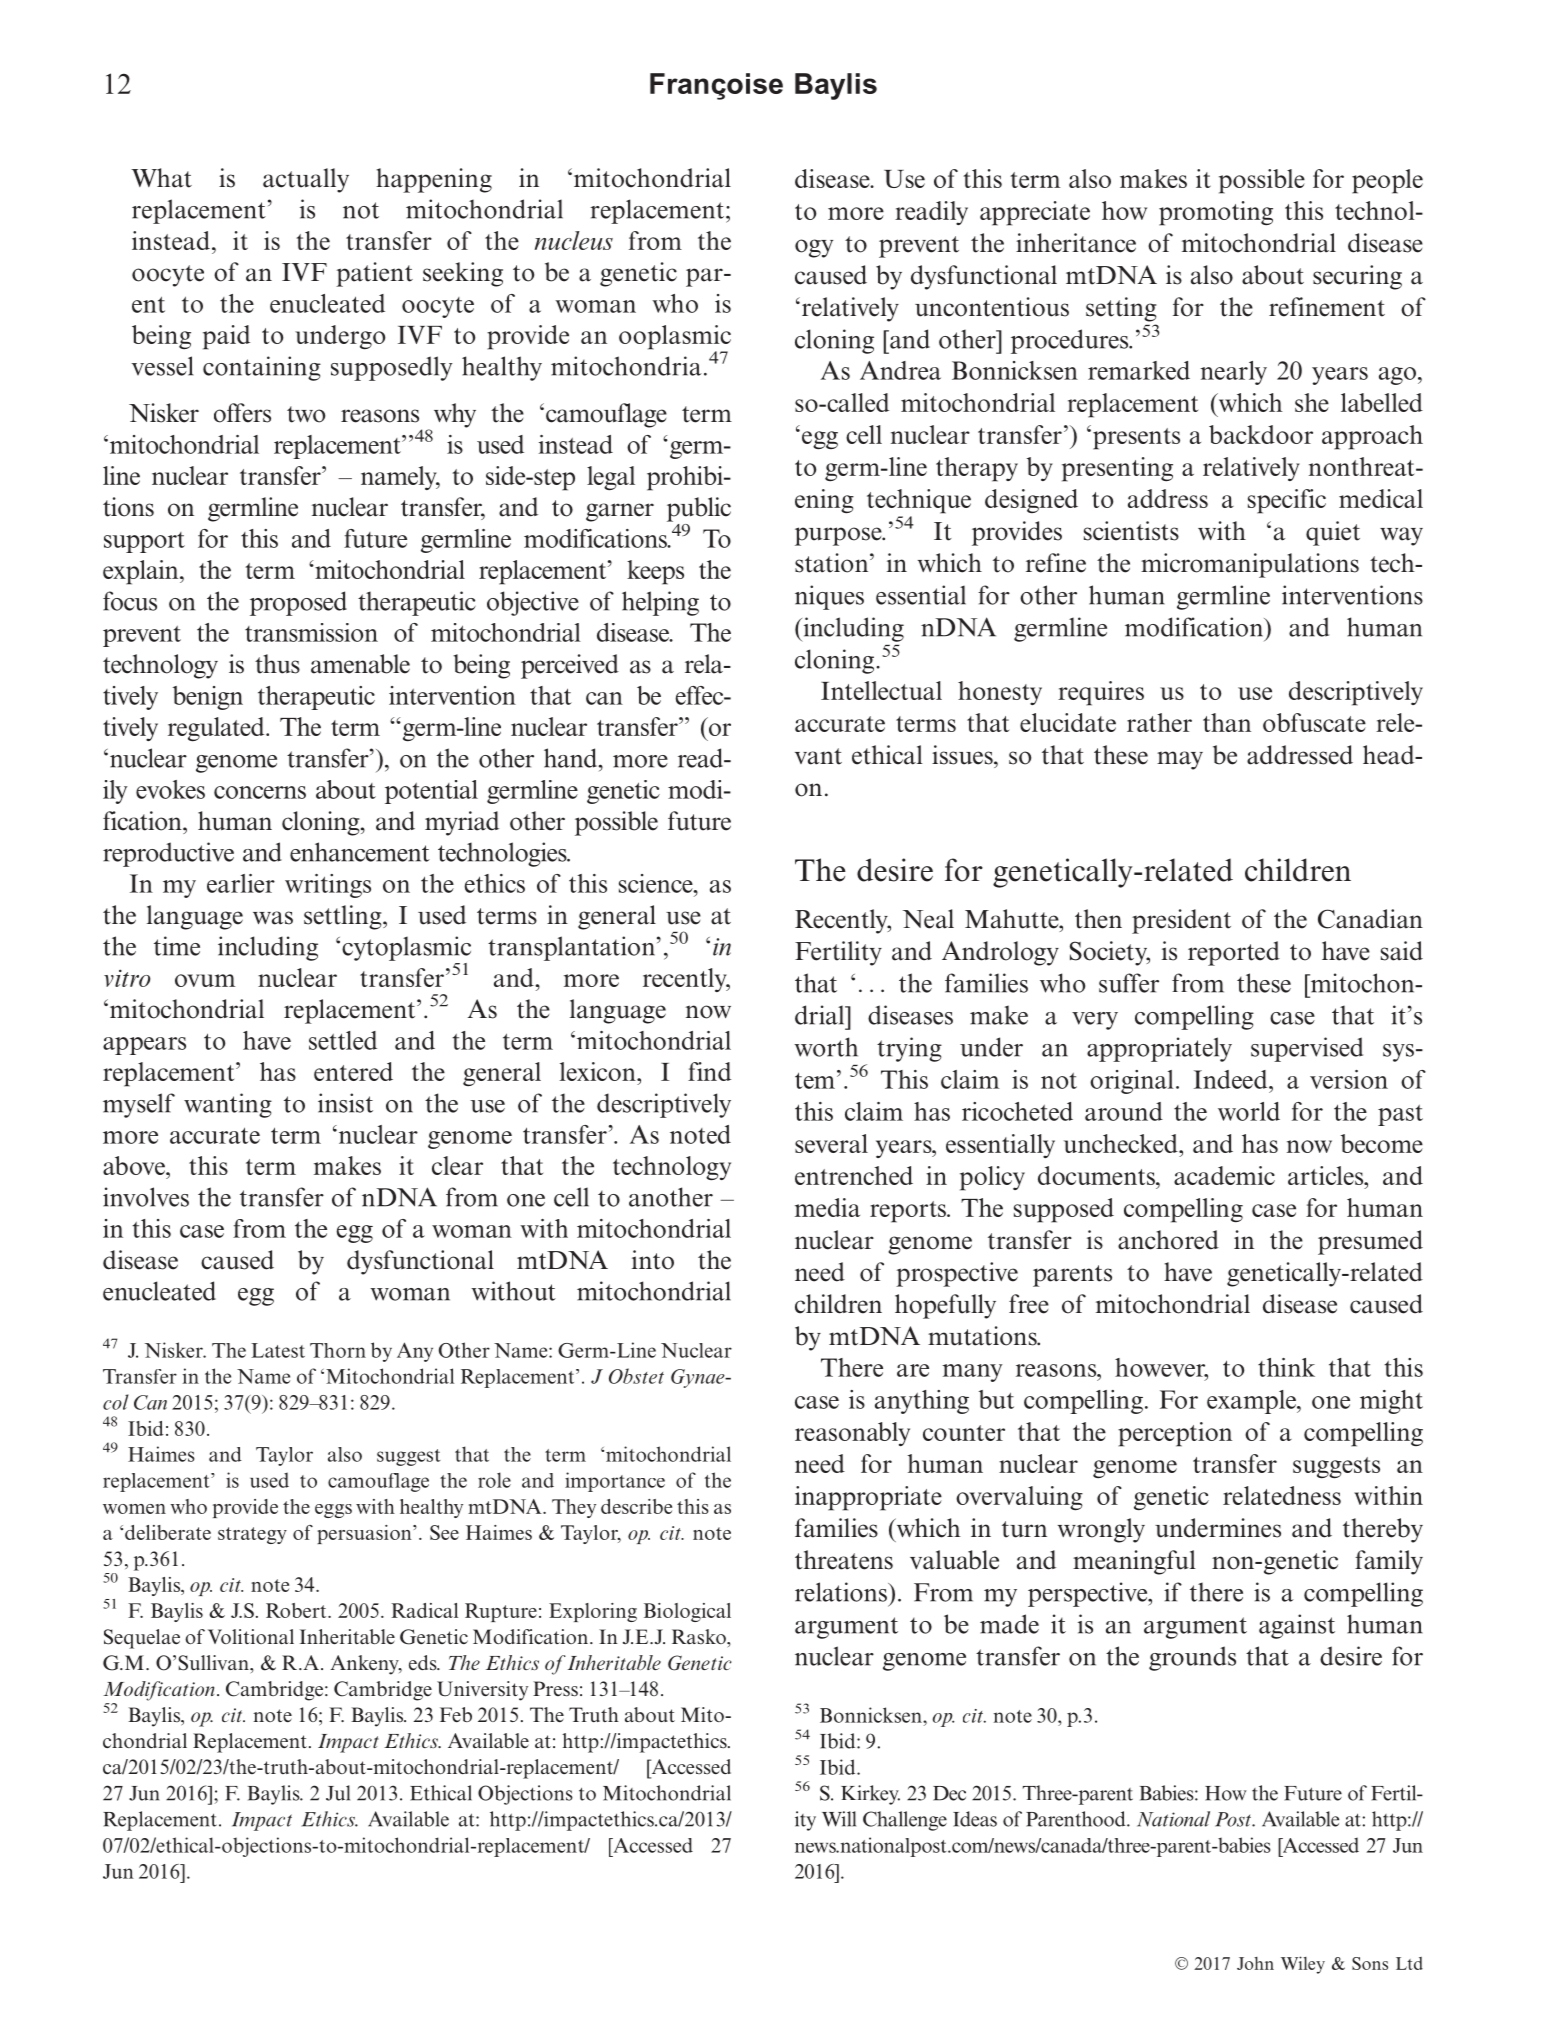 The image size is (1554, 2042). I want to click on find, so click(709, 1071).
